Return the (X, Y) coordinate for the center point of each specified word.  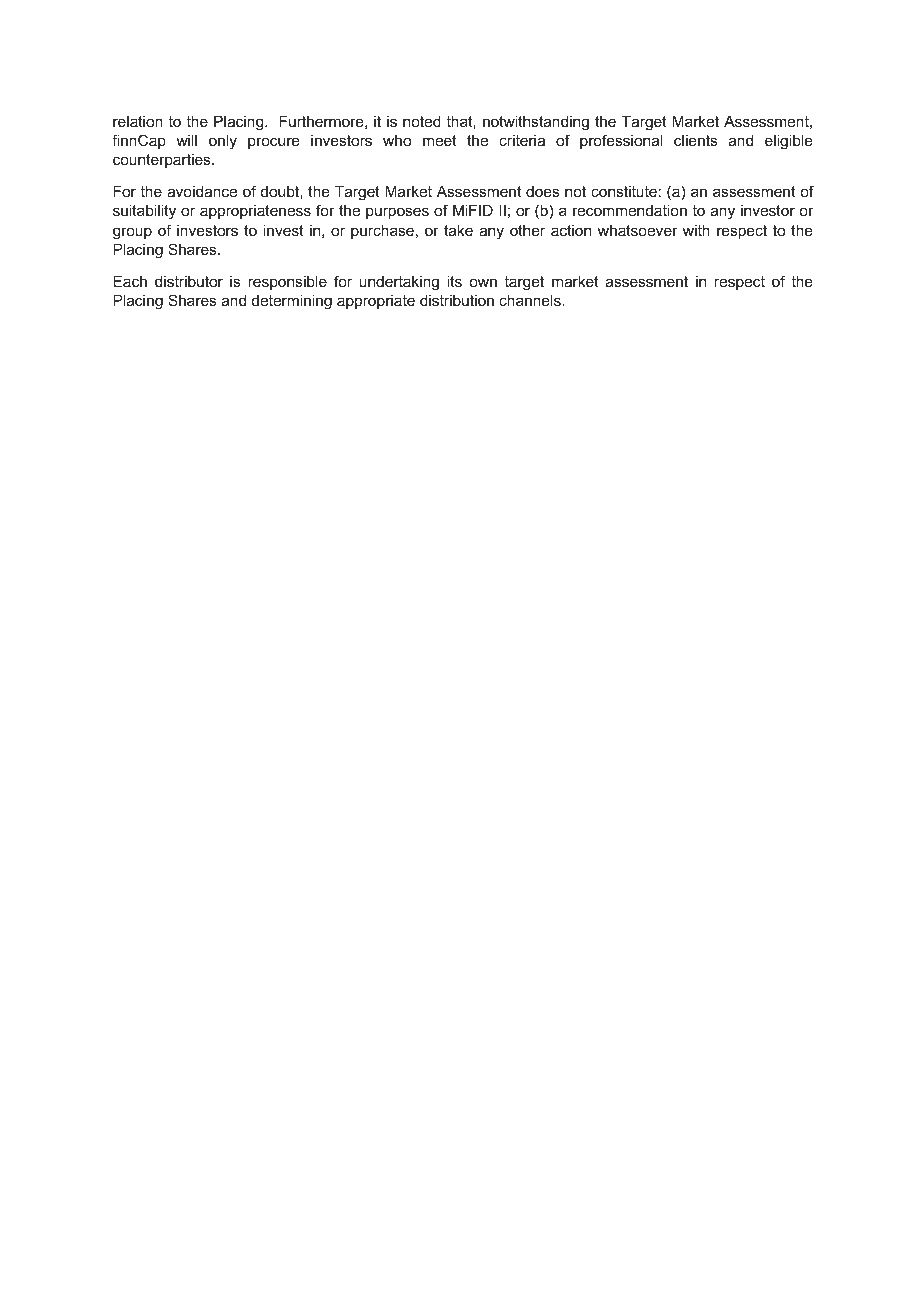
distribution (457, 300)
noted (422, 121)
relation (138, 121)
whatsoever (638, 230)
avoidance (202, 191)
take (458, 230)
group (132, 233)
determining (292, 302)
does (543, 191)
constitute (624, 191)
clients (696, 140)
